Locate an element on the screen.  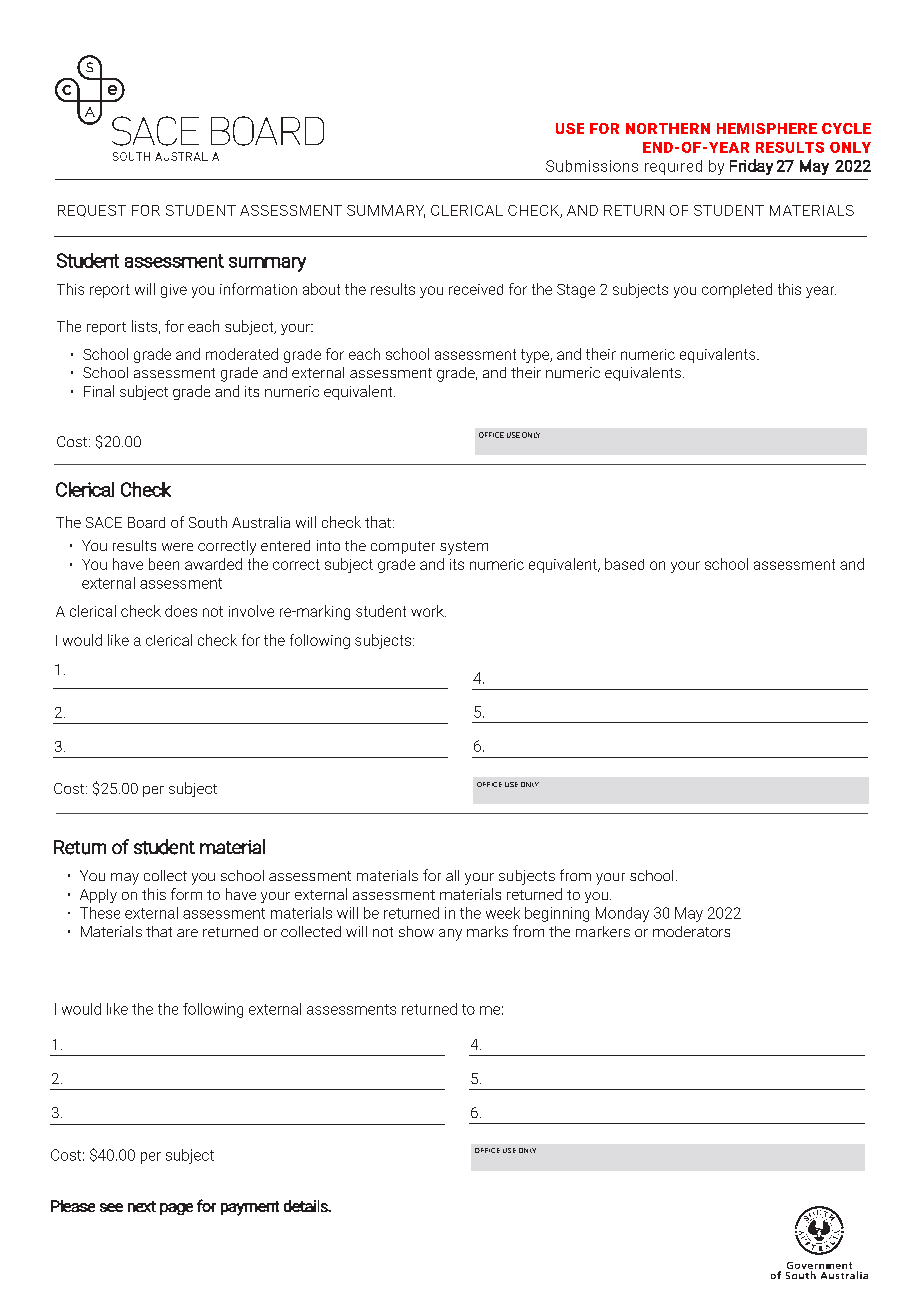
Submissions is located at coordinates (592, 166).
